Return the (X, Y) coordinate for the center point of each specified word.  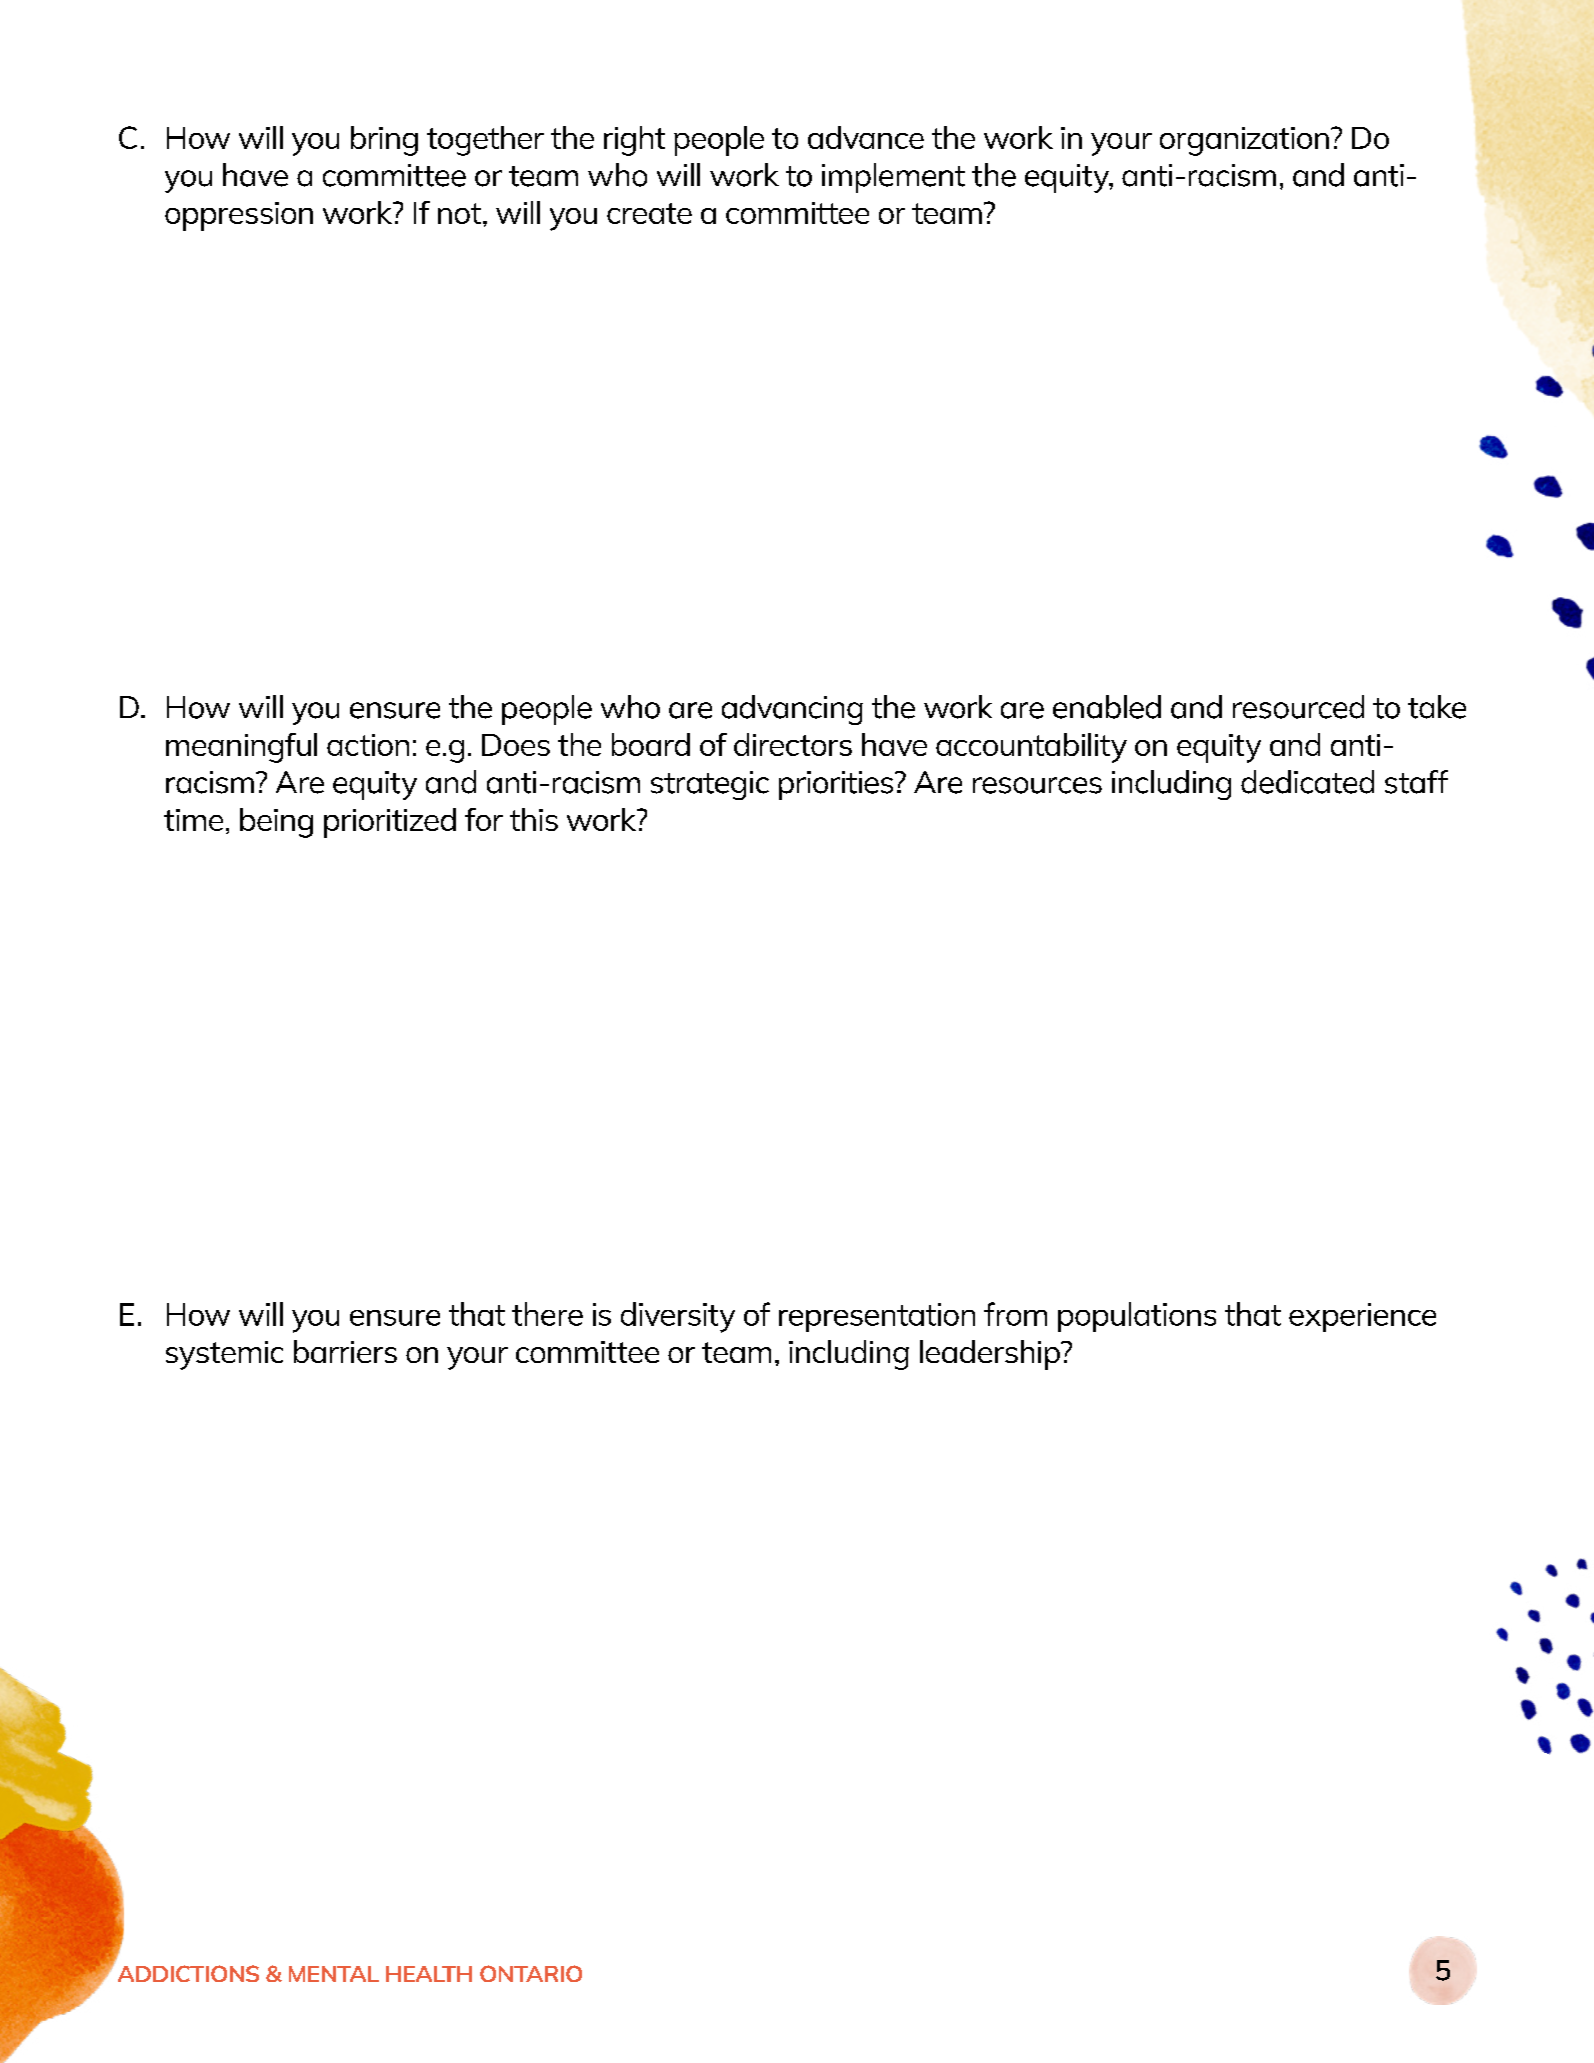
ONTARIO (531, 1973)
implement (893, 178)
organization (1244, 141)
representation (877, 1317)
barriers (345, 1351)
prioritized (390, 823)
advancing (792, 710)
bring (384, 141)
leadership (991, 1355)
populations (1137, 1317)
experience (1362, 1317)
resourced (1298, 707)
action (368, 745)
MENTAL (334, 1974)
